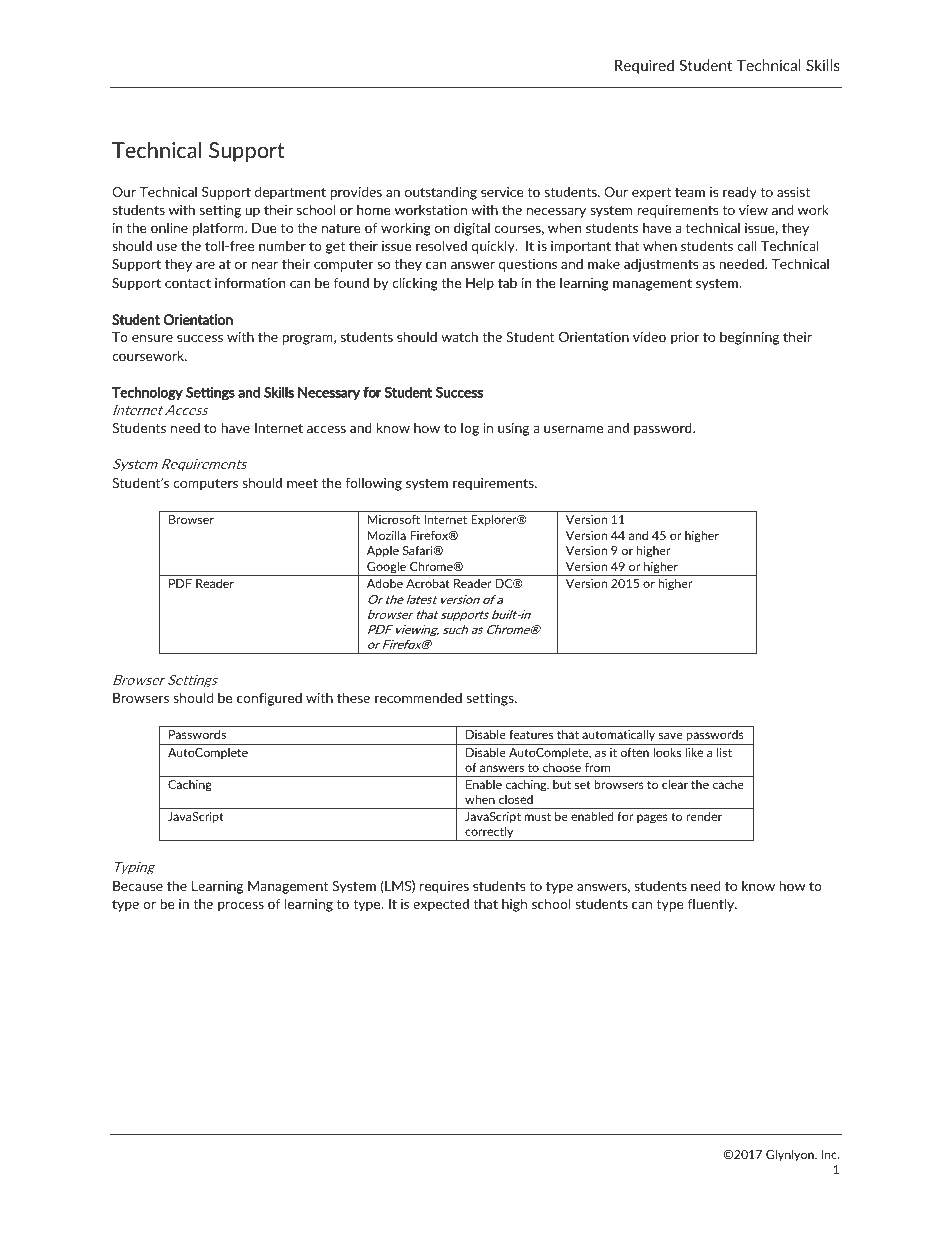 Image resolution: width=952 pixels, height=1233 pixels. Describe the element at coordinates (502, 192) in the image. I see `service` at that location.
